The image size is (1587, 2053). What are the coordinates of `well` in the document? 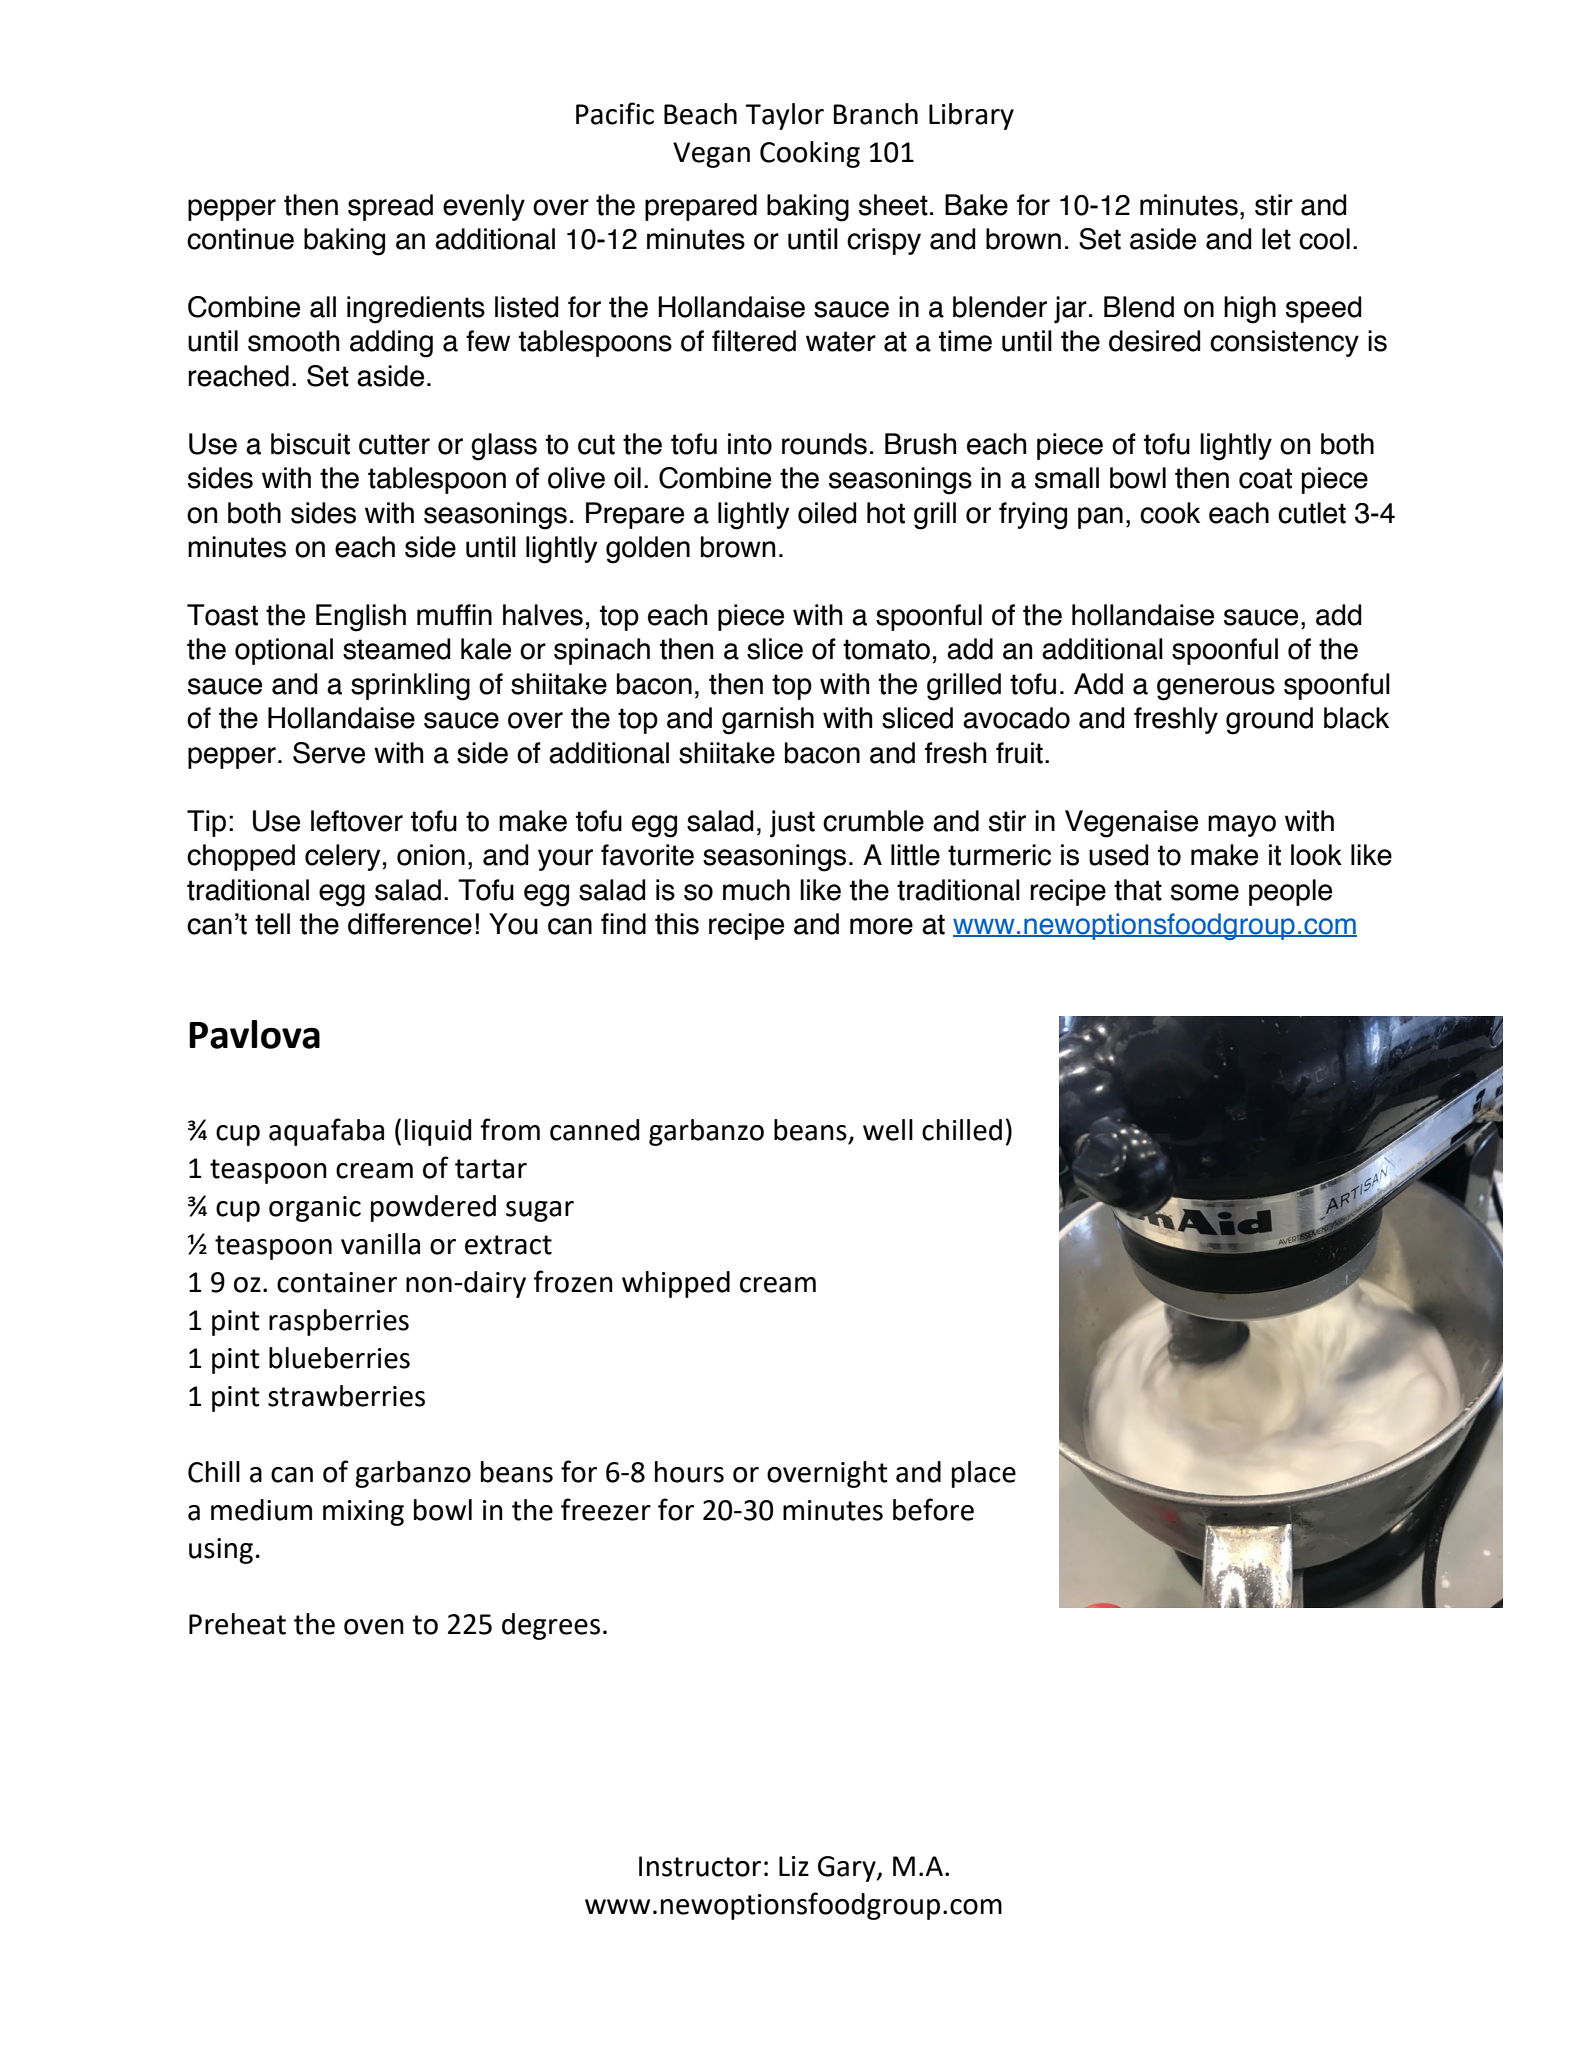 It's located at (888, 1130).
